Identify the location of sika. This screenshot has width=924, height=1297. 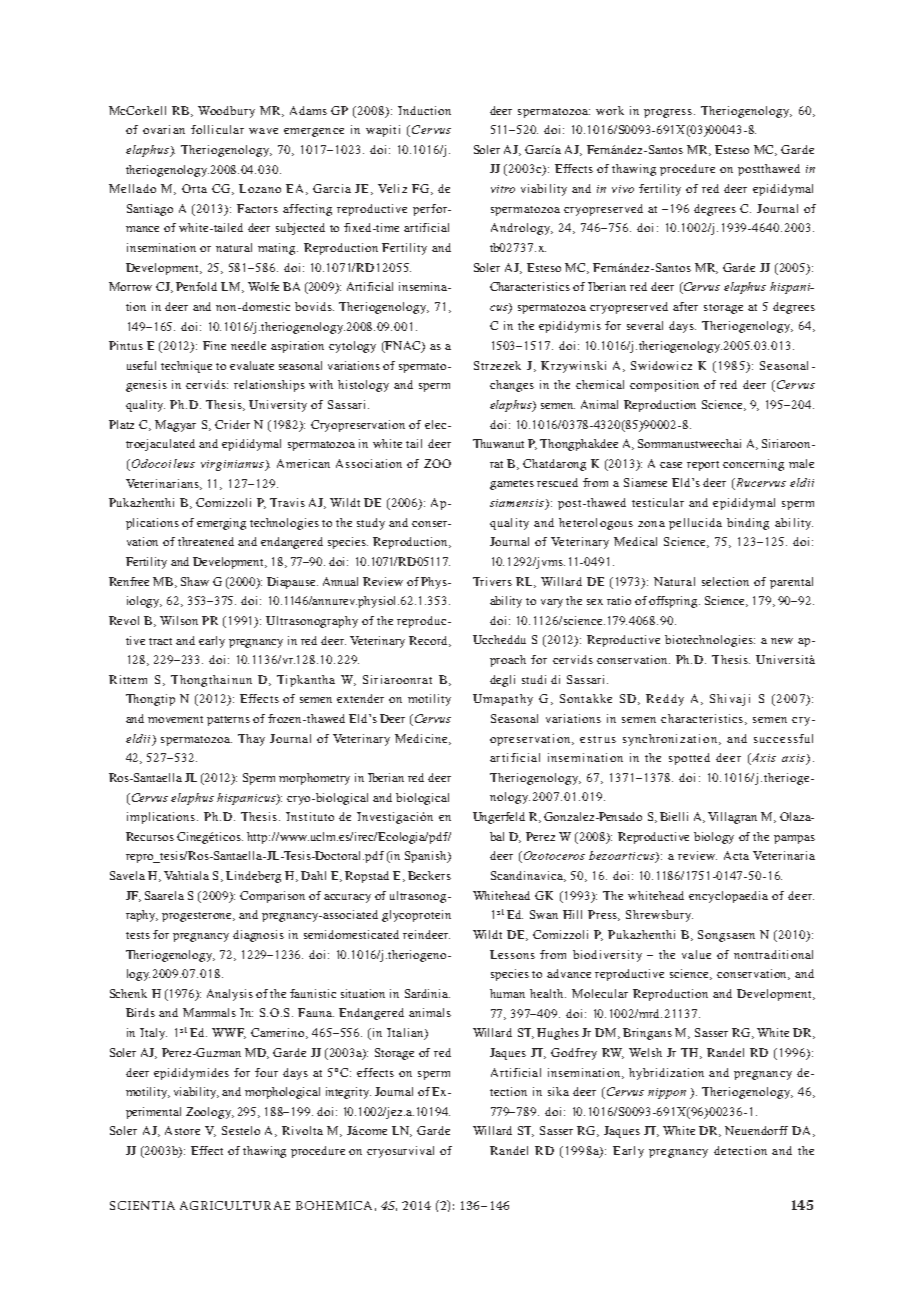
(558, 1091).
